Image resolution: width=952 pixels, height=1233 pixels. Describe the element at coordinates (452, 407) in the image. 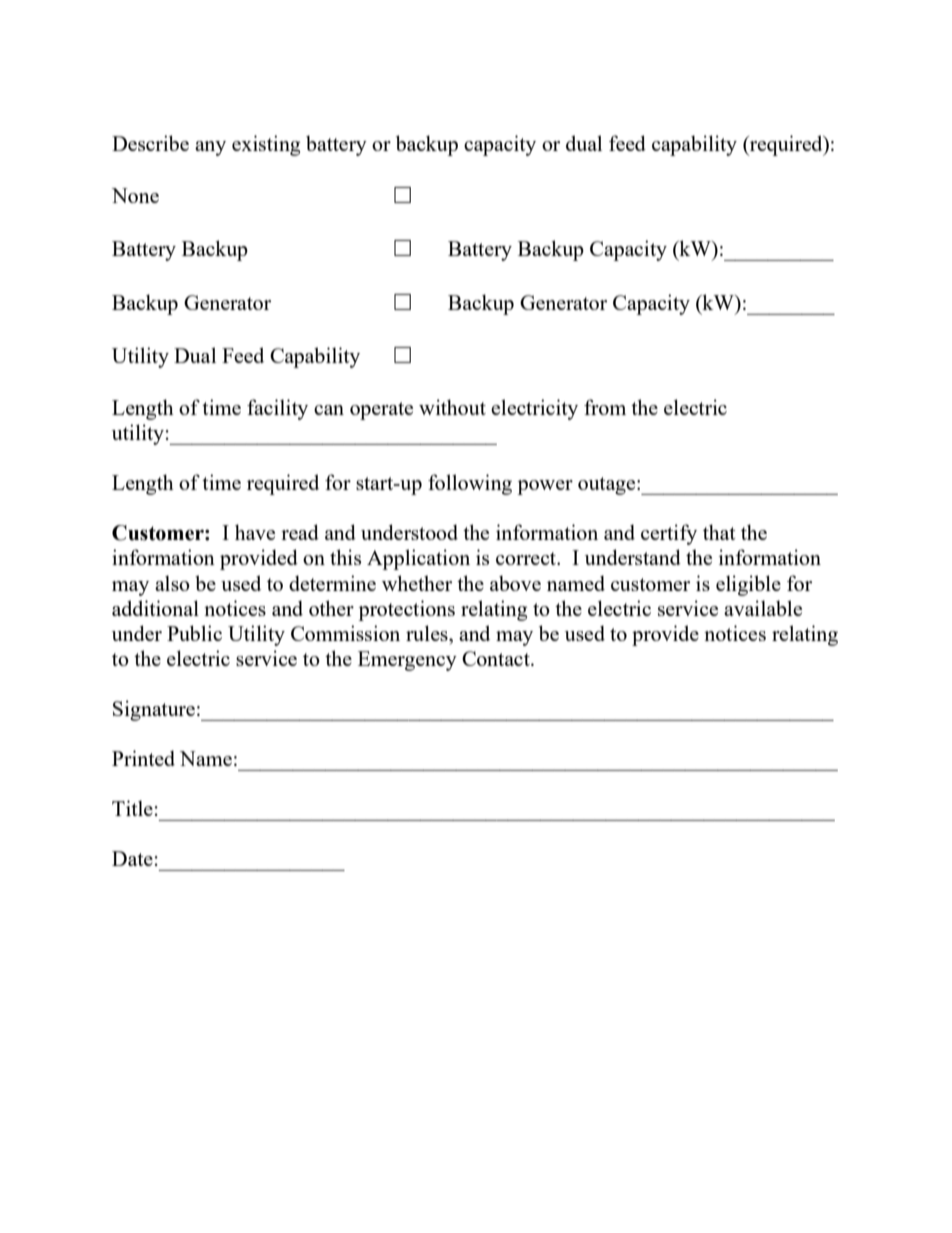

I see `without` at that location.
